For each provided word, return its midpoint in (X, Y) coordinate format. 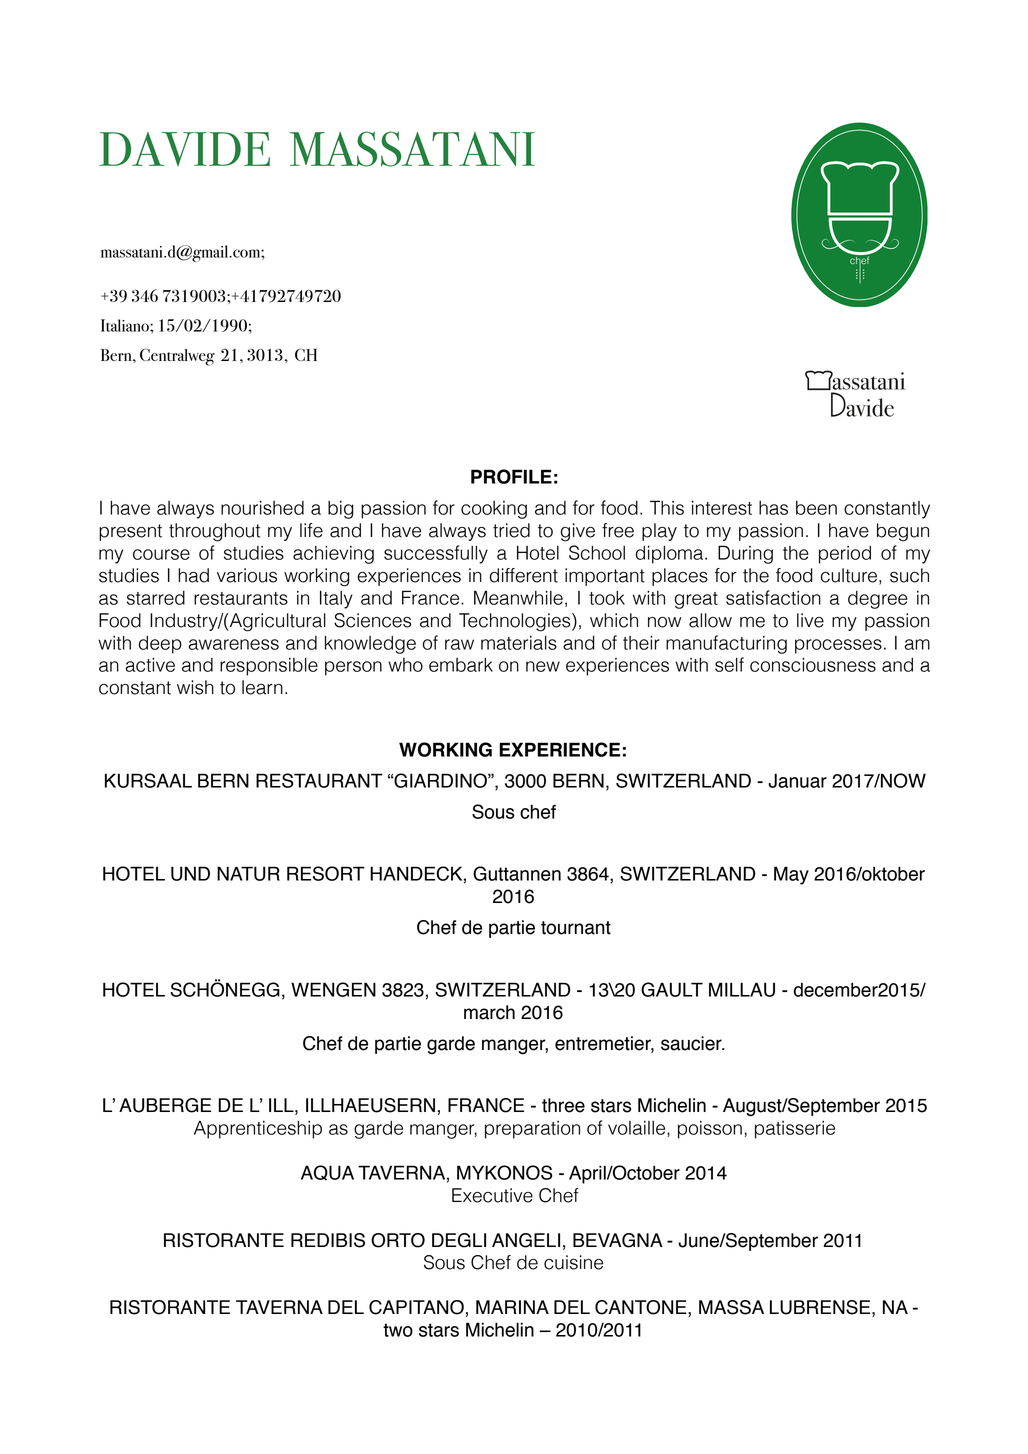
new (543, 666)
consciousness (813, 665)
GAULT (672, 989)
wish (195, 687)
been (816, 508)
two (398, 1330)
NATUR (248, 873)
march (489, 1012)
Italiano (126, 325)
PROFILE (511, 476)
